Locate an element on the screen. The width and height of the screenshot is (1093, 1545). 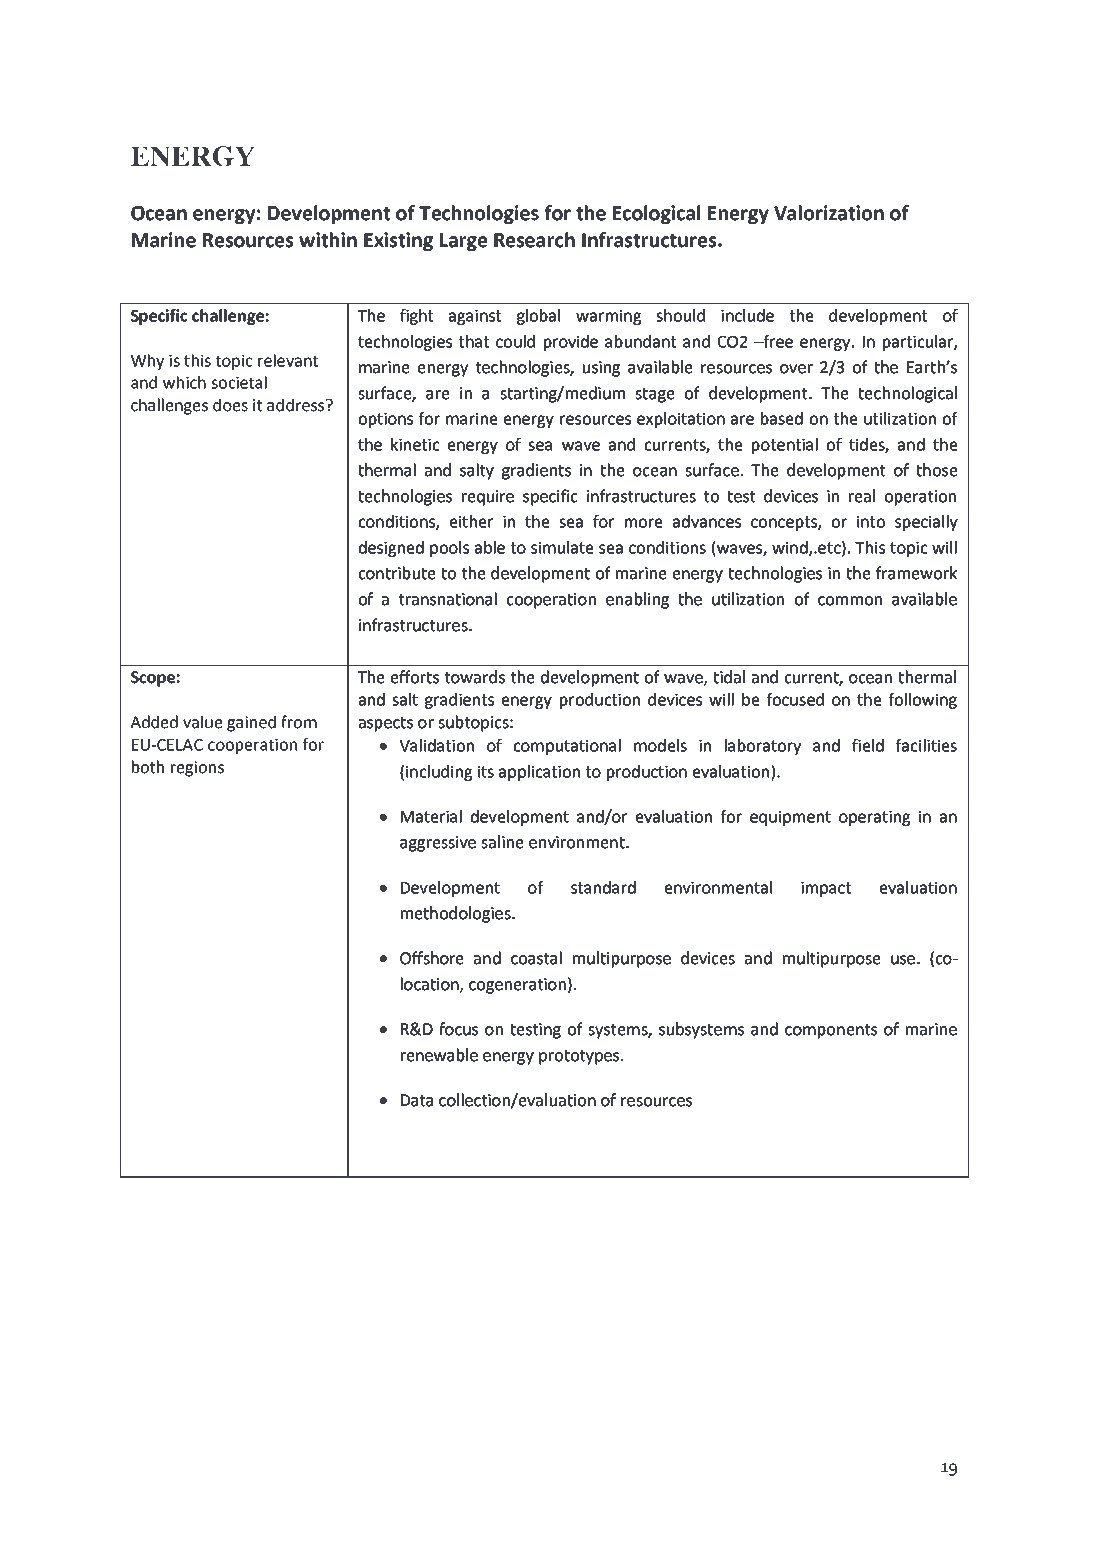
regions is located at coordinates (197, 769).
